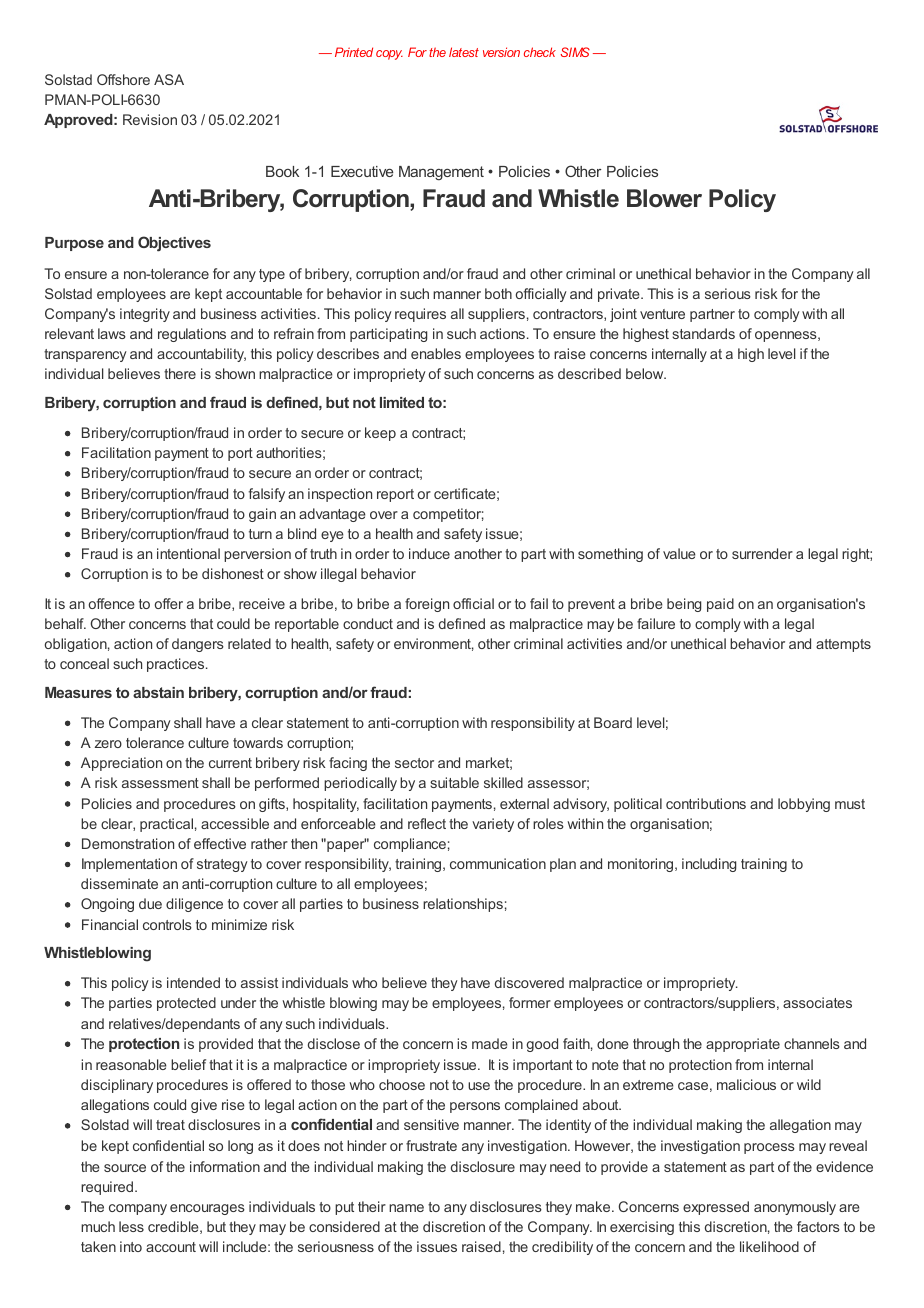 The height and width of the image is (1308, 924). I want to click on less, so click(131, 1226).
